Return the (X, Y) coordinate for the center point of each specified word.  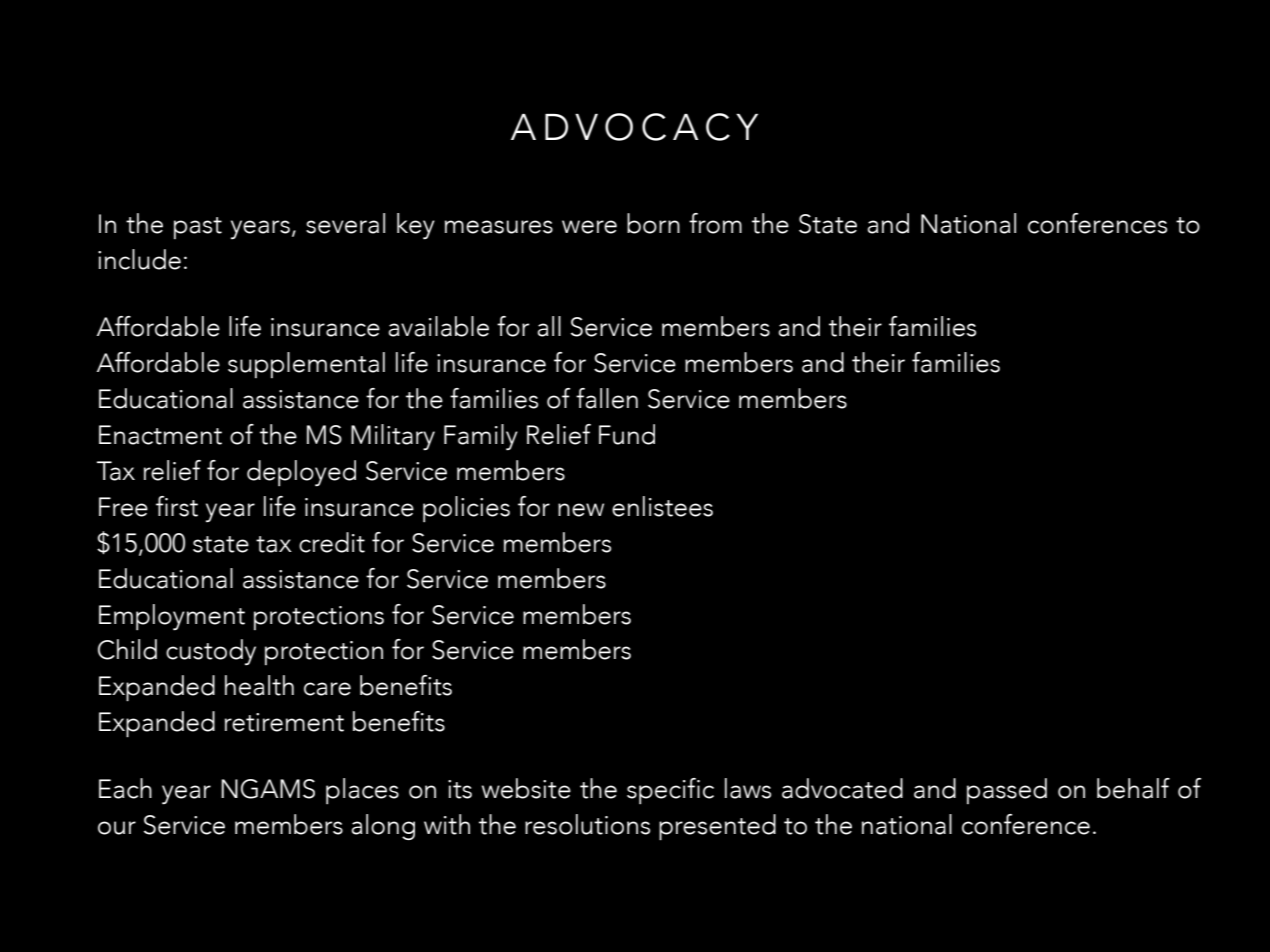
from (715, 223)
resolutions (587, 824)
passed (1007, 791)
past (198, 228)
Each (125, 788)
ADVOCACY (634, 127)
